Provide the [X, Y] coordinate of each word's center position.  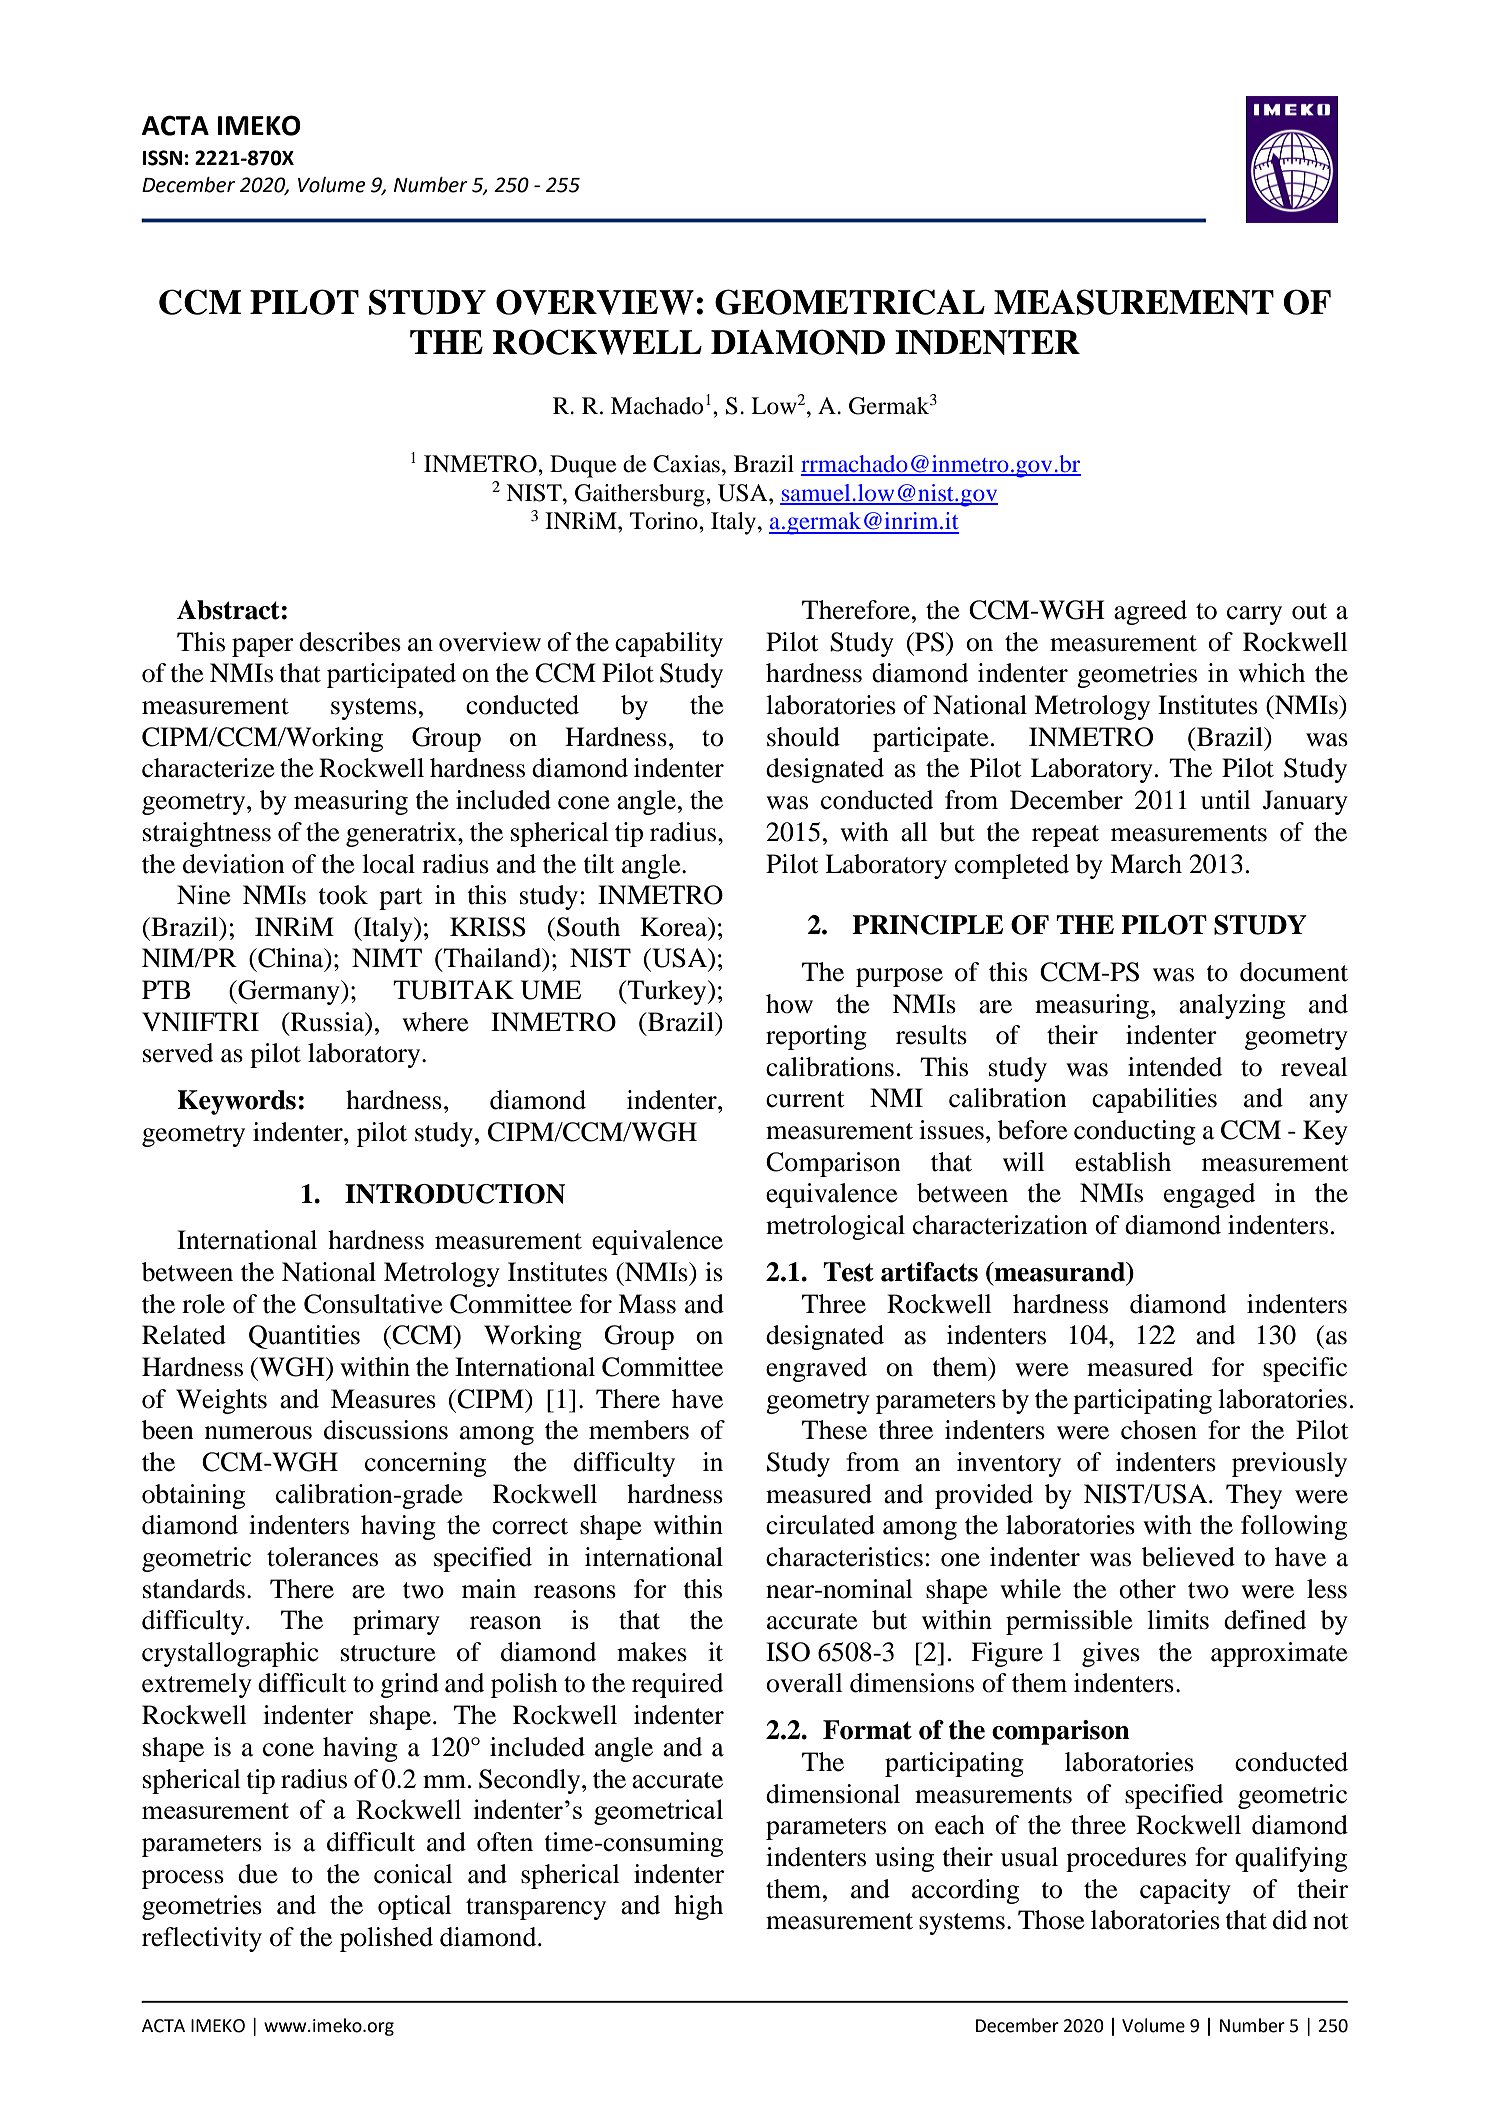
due [257, 1874]
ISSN [162, 158]
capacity [1185, 1891]
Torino [665, 521]
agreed [1150, 612]
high [698, 1907]
